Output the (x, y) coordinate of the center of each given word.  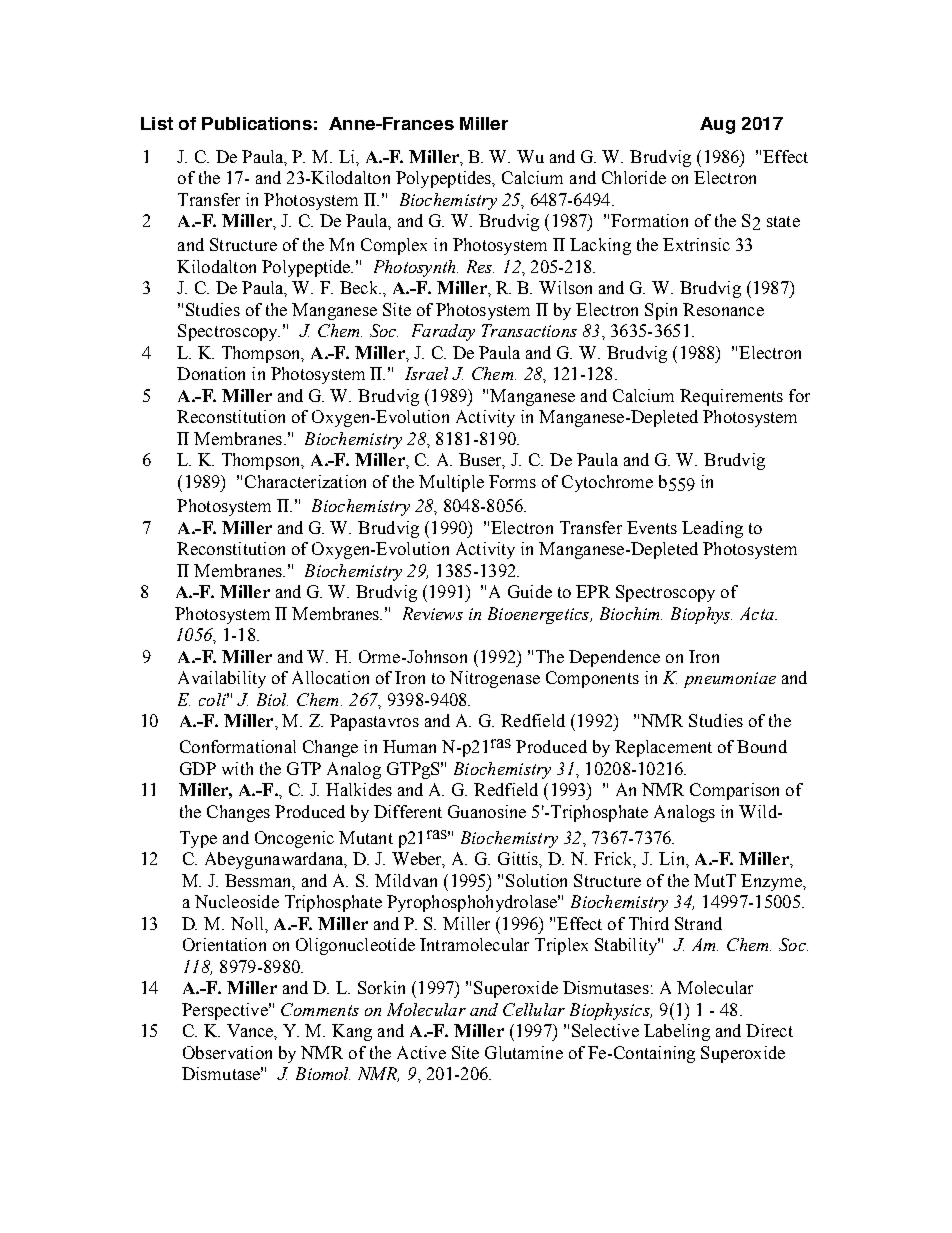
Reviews (433, 613)
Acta (758, 613)
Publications (257, 123)
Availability (222, 679)
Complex (394, 246)
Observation (227, 1052)
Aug (717, 125)
